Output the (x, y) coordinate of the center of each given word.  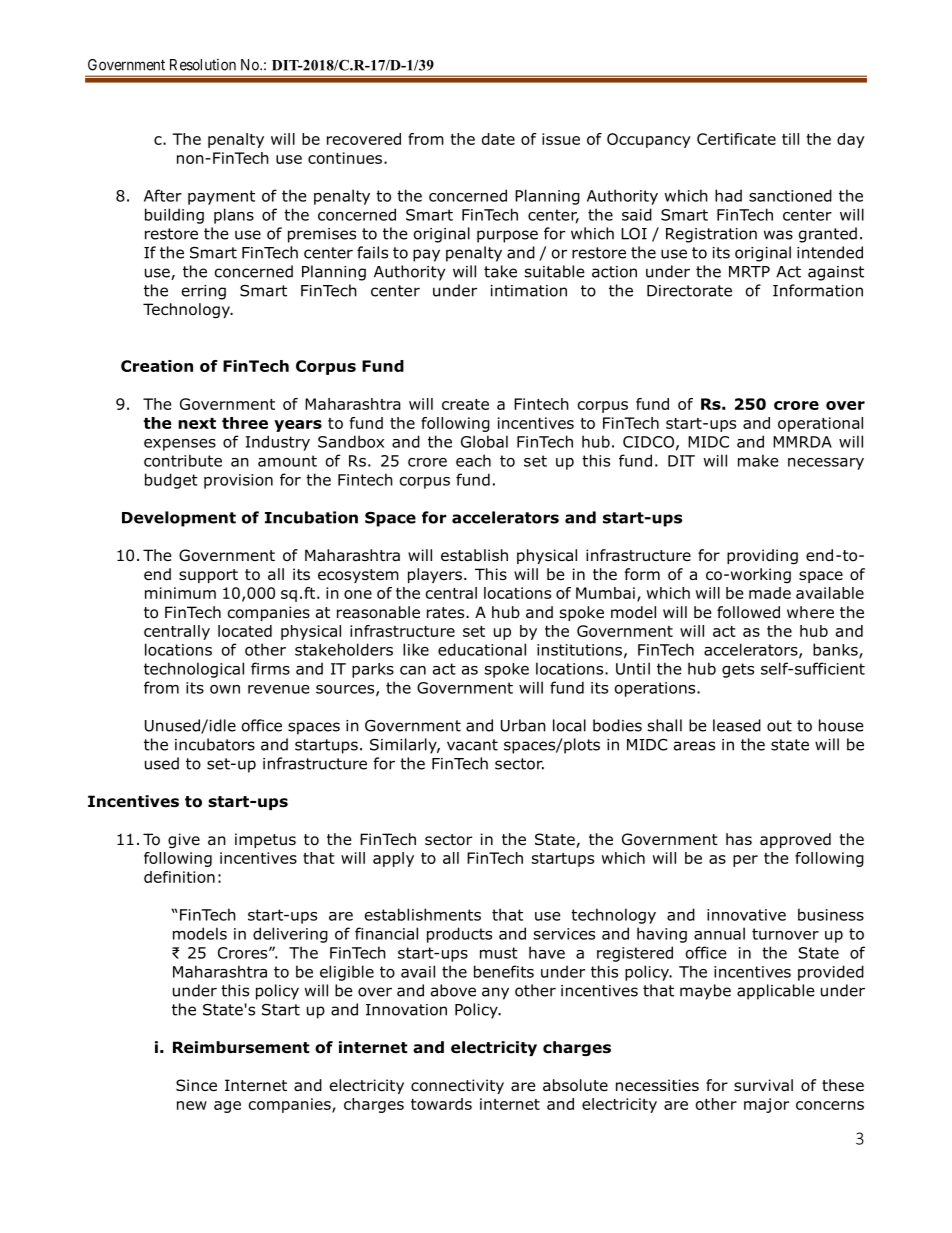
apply (393, 859)
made (770, 593)
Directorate (689, 291)
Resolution (203, 65)
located (245, 631)
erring (204, 292)
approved (795, 840)
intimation (529, 291)
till (790, 139)
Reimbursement (241, 1047)
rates (447, 613)
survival (763, 1085)
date (498, 139)
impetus (265, 840)
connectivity (457, 1086)
